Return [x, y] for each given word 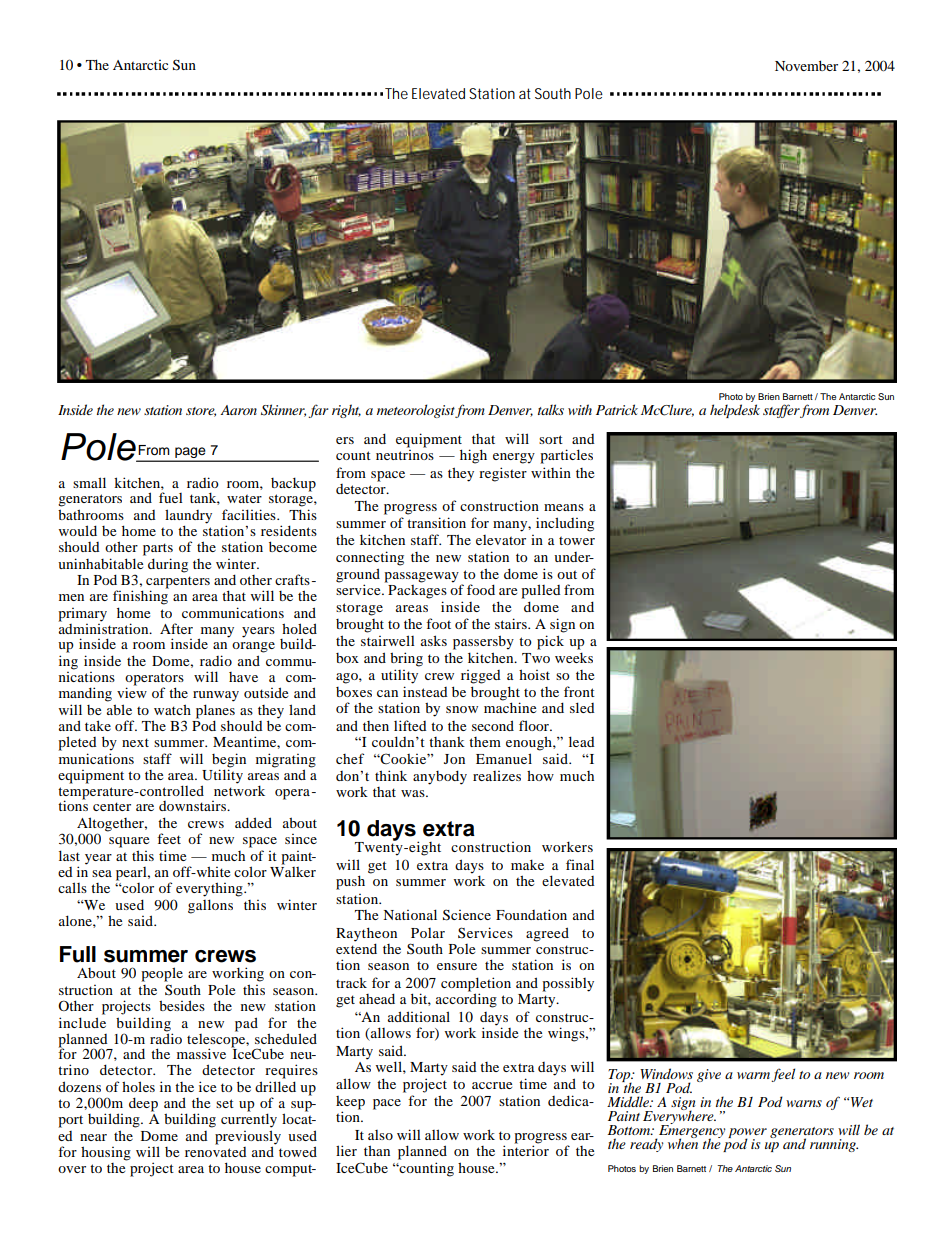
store [201, 412]
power [747, 1134]
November [806, 65]
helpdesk [735, 411]
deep [143, 1104]
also [380, 1135]
